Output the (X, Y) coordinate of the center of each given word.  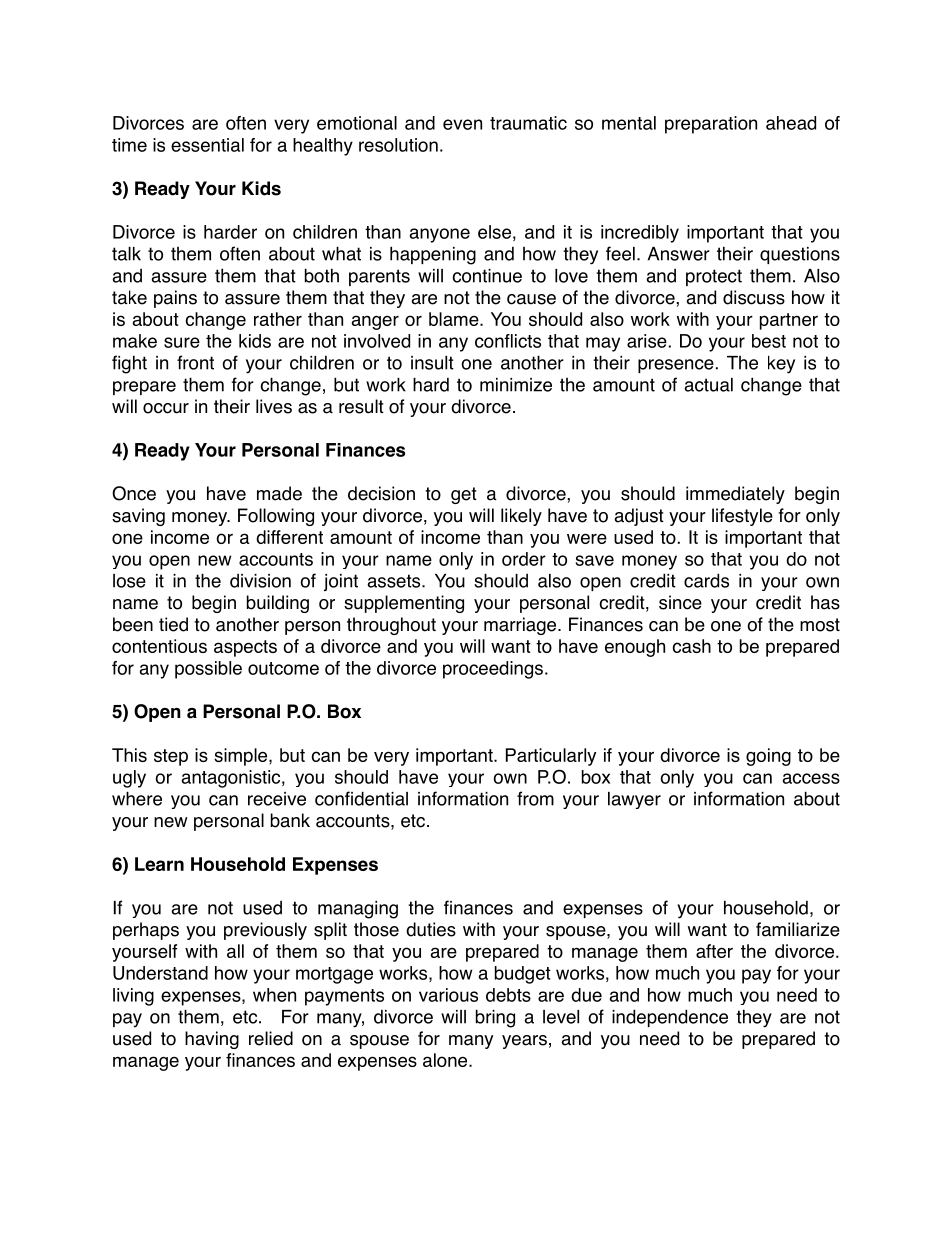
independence (670, 1018)
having (212, 1040)
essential (207, 145)
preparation (711, 125)
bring (495, 1018)
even (462, 124)
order (524, 559)
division (260, 581)
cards (706, 580)
